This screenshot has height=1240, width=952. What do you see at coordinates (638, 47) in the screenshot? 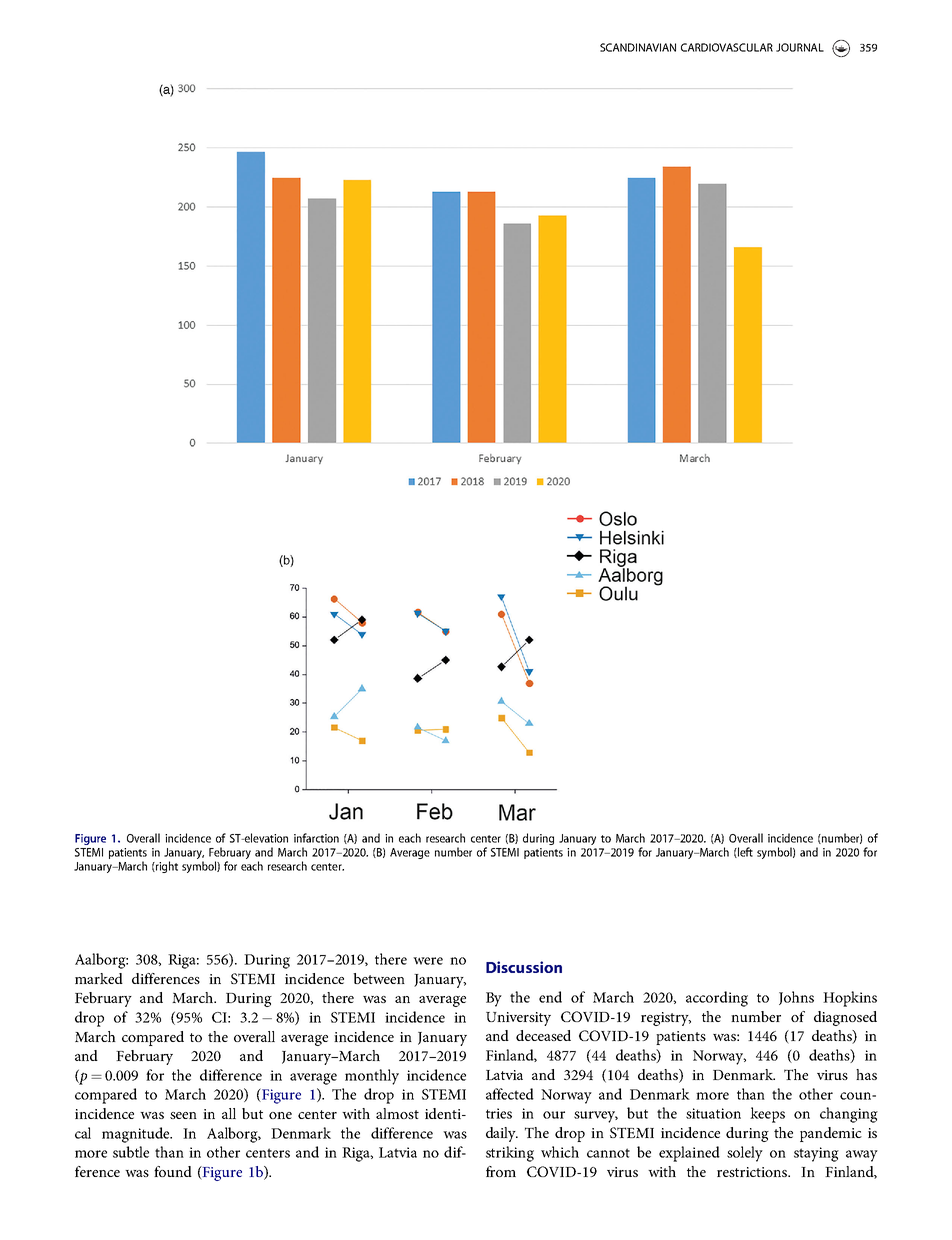
I see `SCANDINAVIAN` at bounding box center [638, 47].
